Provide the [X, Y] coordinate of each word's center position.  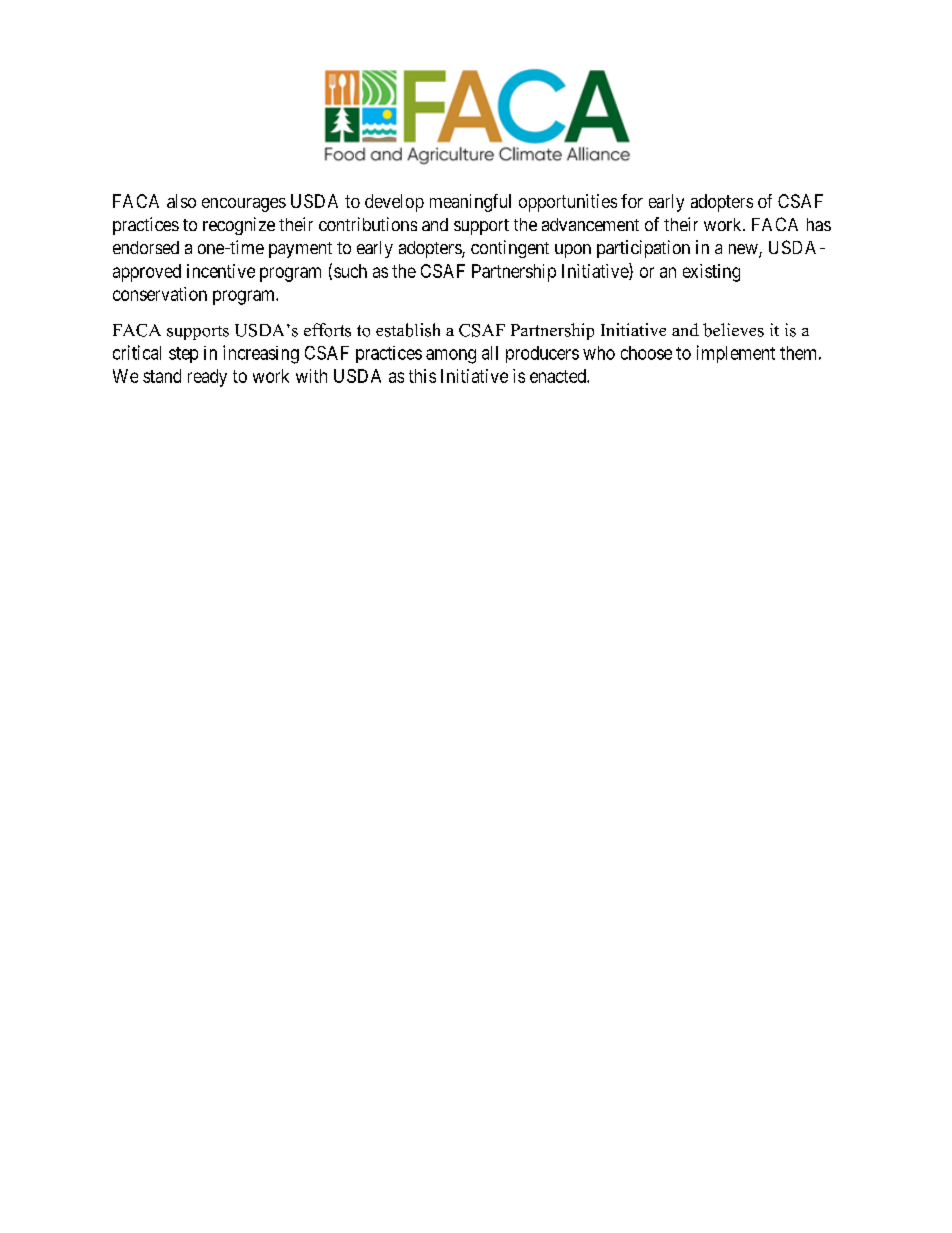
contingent [510, 249]
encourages [244, 205]
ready [207, 378]
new [744, 250]
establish [408, 330]
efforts [327, 330]
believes [733, 330]
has [819, 224]
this [422, 376]
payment [300, 250]
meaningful [470, 203]
